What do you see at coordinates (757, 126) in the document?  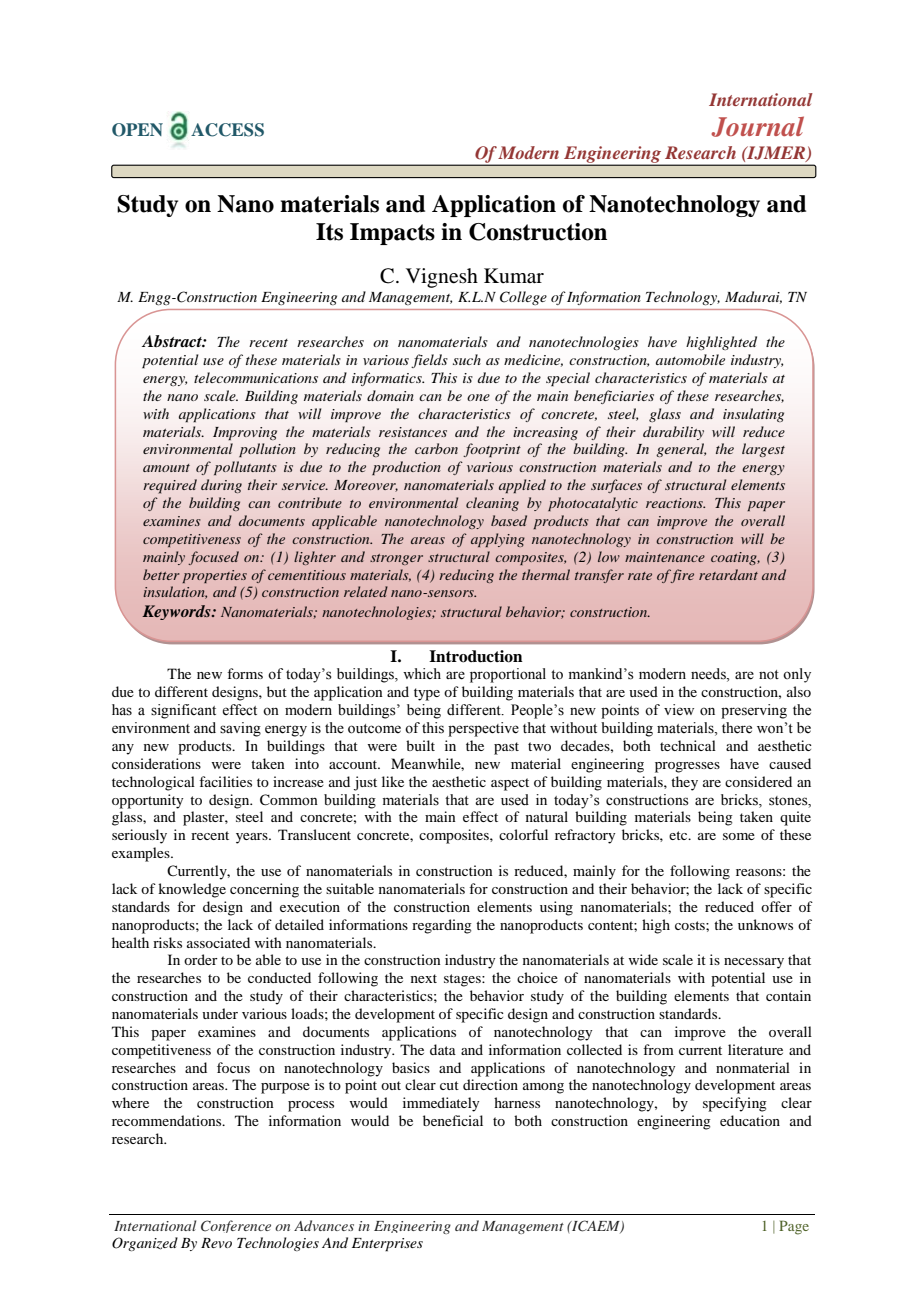 I see `Journal` at bounding box center [757, 126].
